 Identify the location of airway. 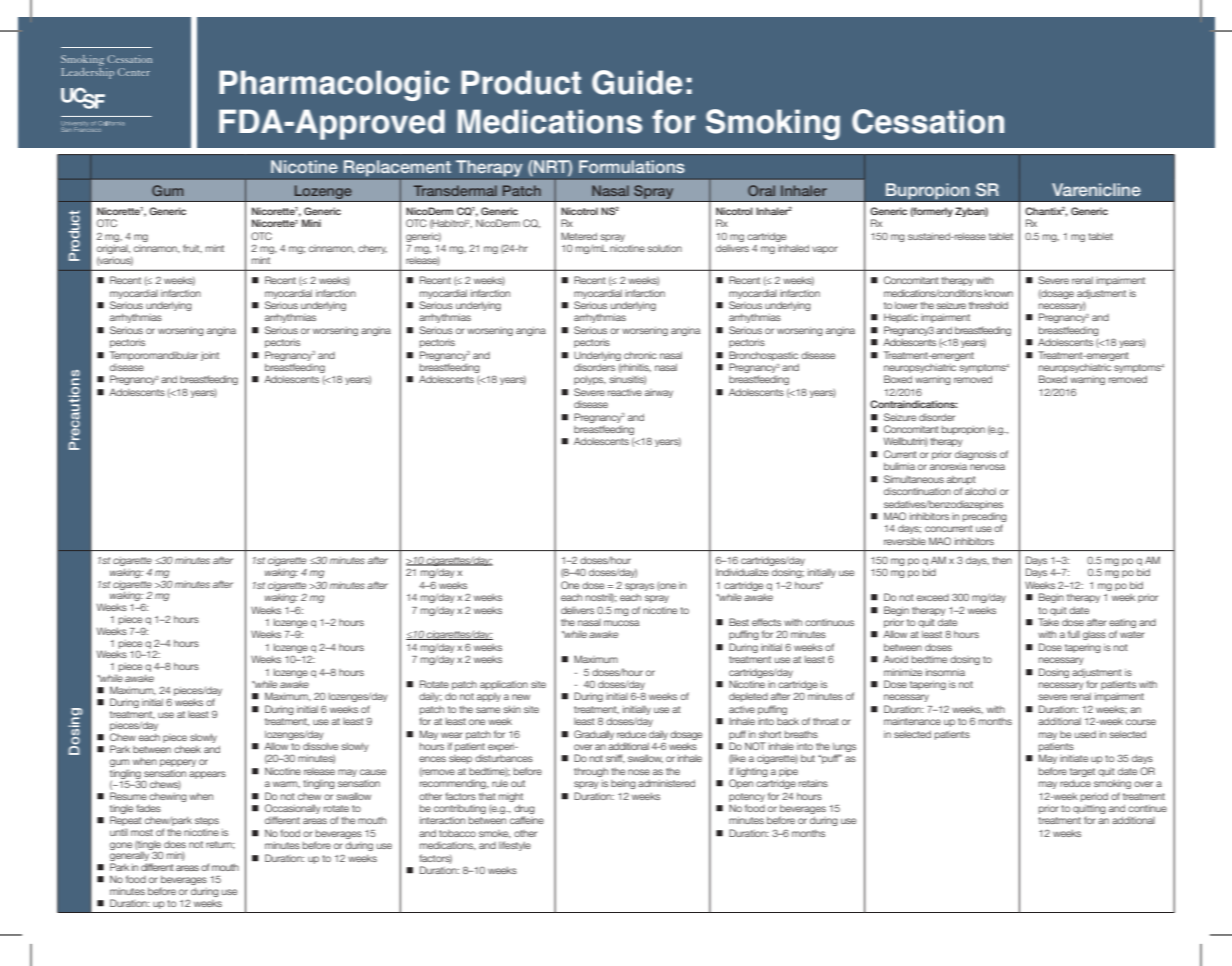
(659, 393).
